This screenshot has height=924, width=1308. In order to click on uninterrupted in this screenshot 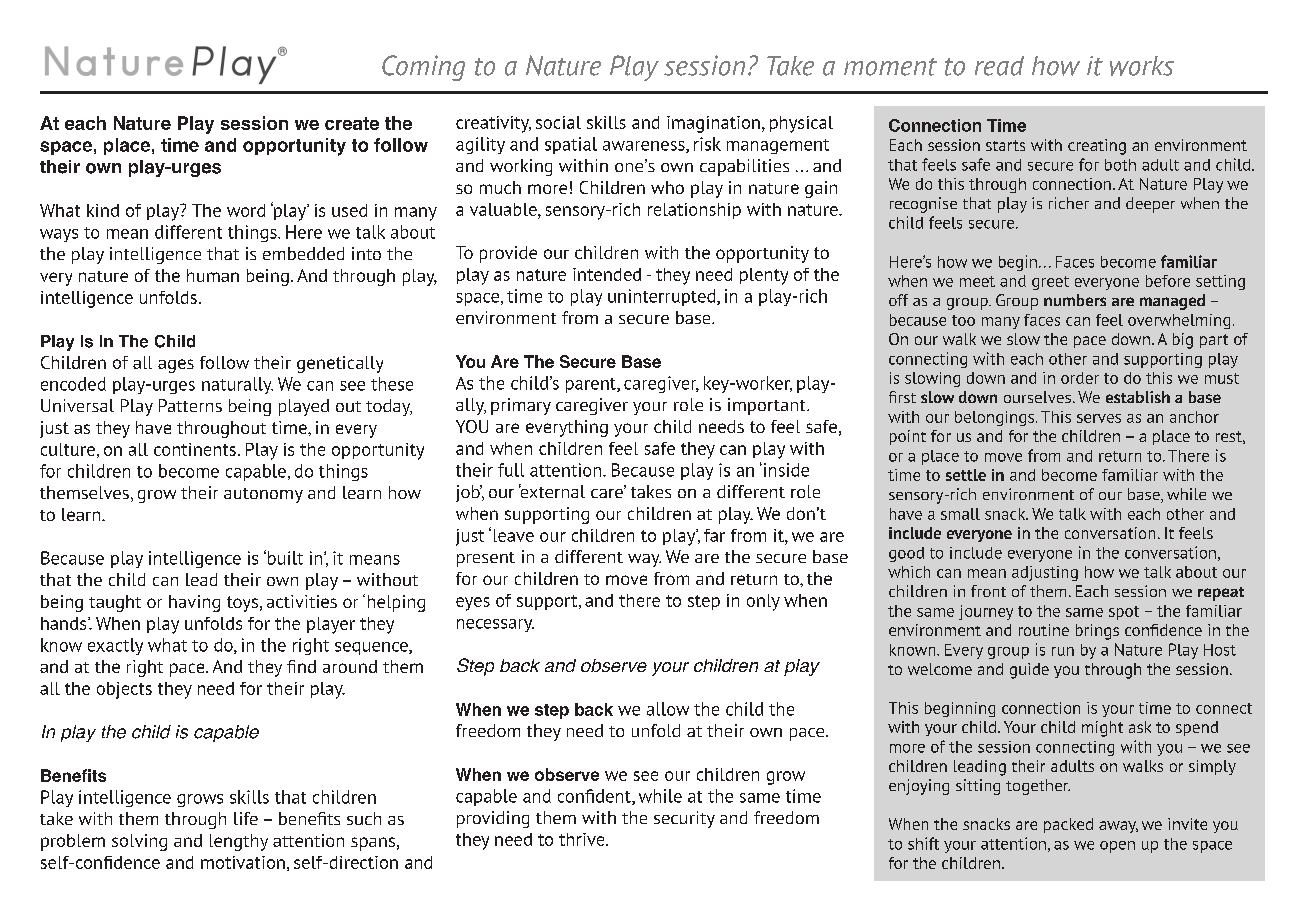, I will do `click(663, 297)`.
